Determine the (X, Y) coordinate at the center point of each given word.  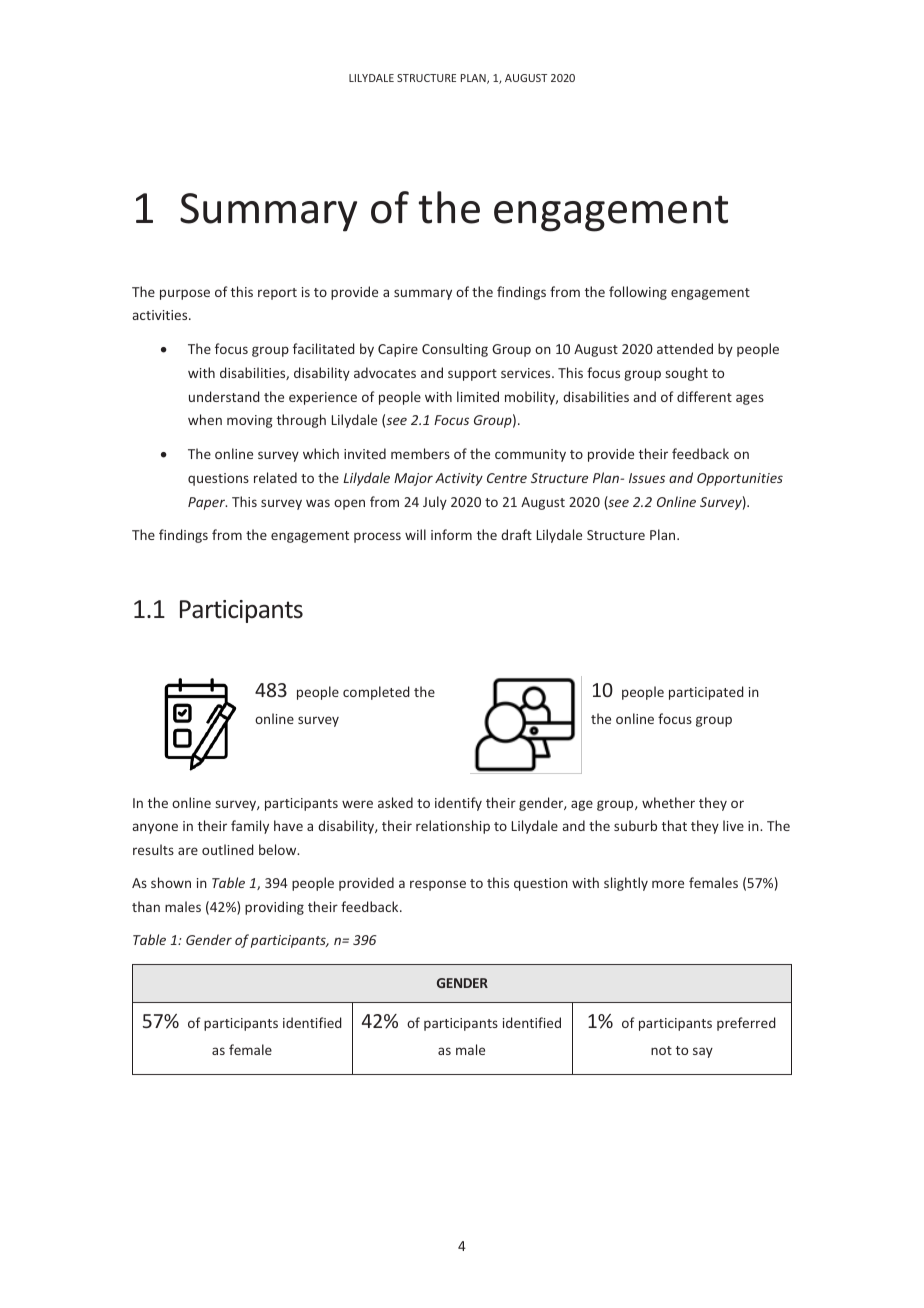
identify (458, 804)
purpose (185, 294)
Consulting (455, 350)
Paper (207, 503)
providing (274, 908)
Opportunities (740, 479)
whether (668, 802)
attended (685, 348)
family (250, 827)
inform (451, 534)
